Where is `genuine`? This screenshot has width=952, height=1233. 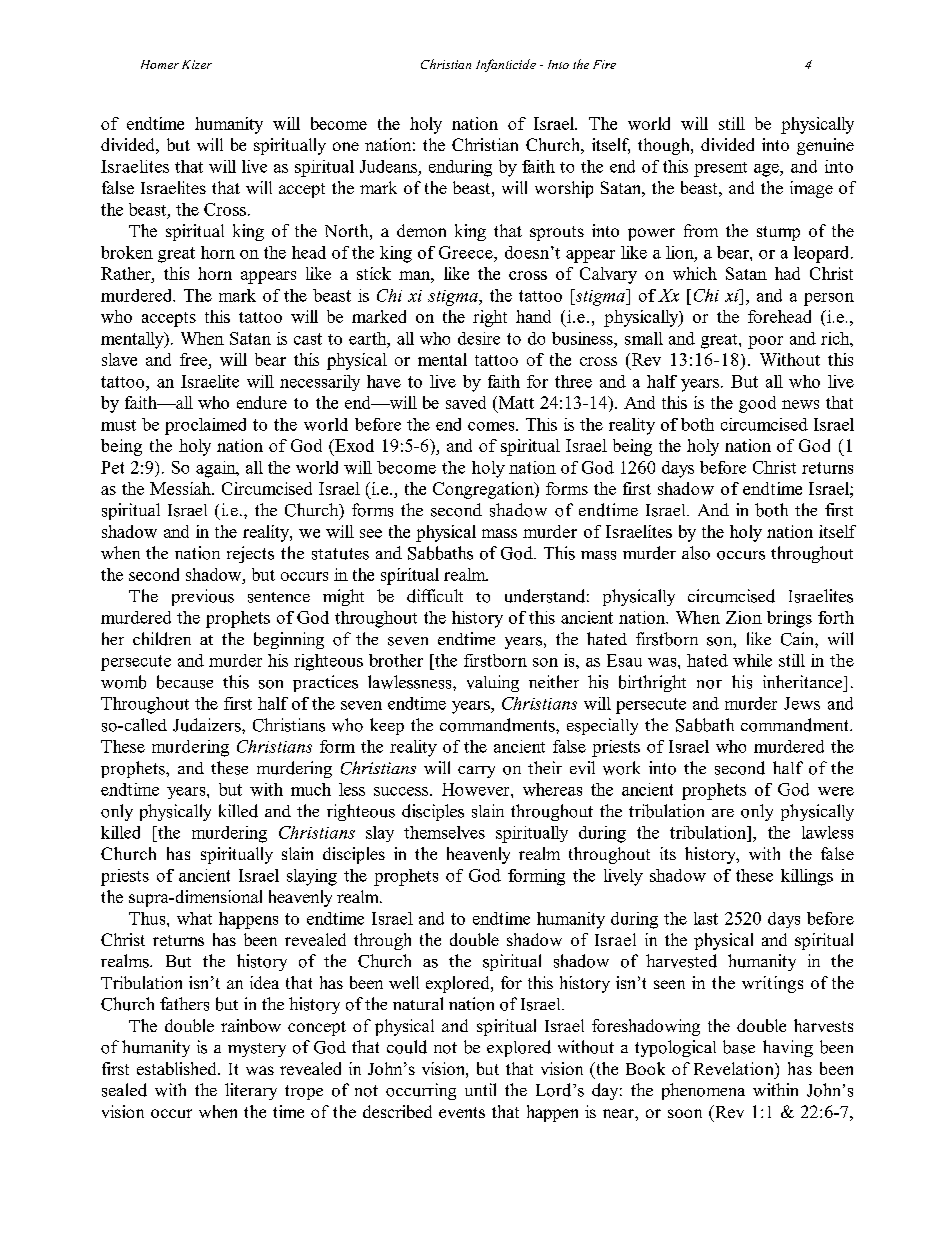 genuine is located at coordinates (825, 146).
